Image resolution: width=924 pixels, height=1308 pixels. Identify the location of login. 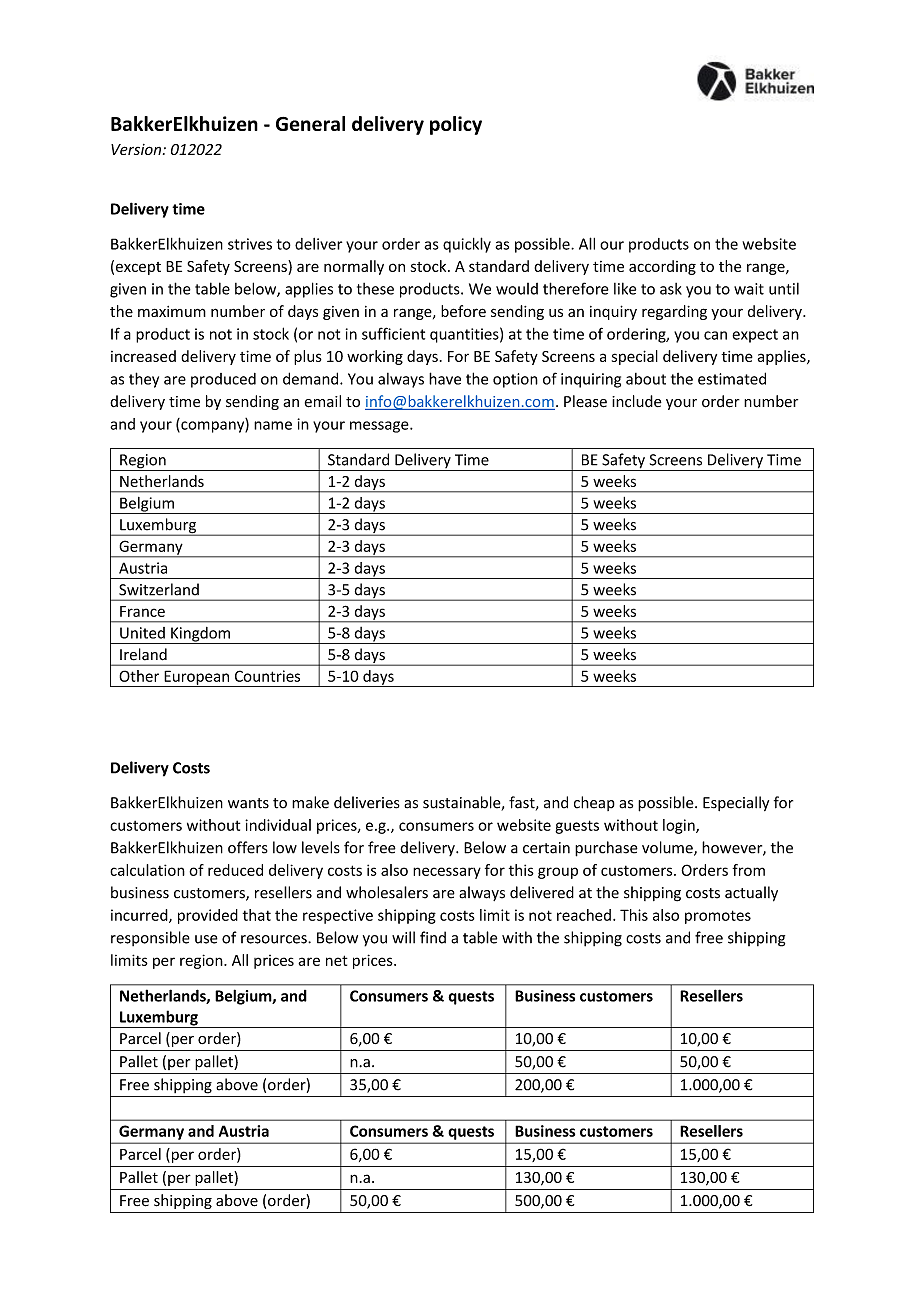
(680, 826).
